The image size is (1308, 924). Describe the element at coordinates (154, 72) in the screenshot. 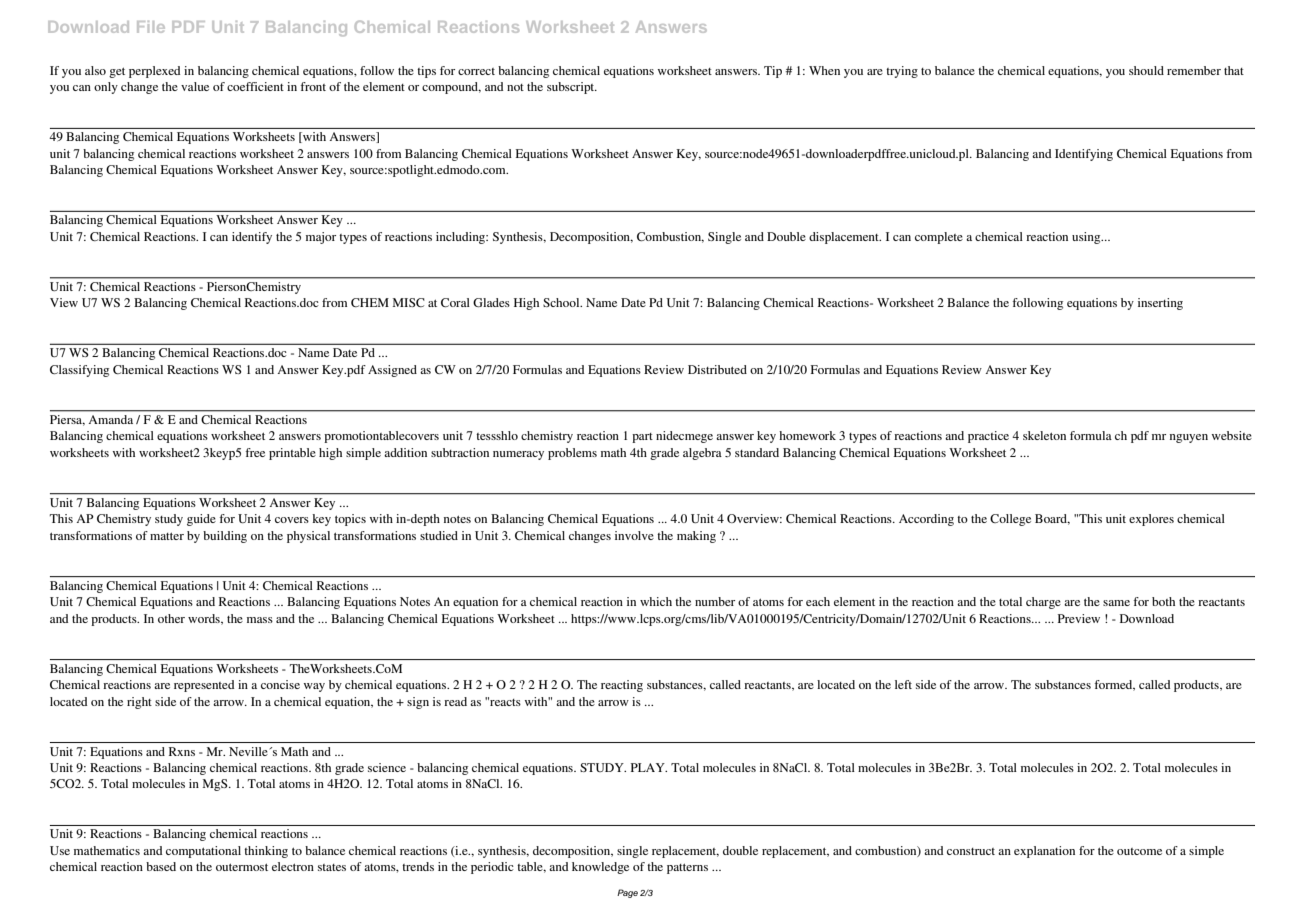

I see `perplexed` at that location.
